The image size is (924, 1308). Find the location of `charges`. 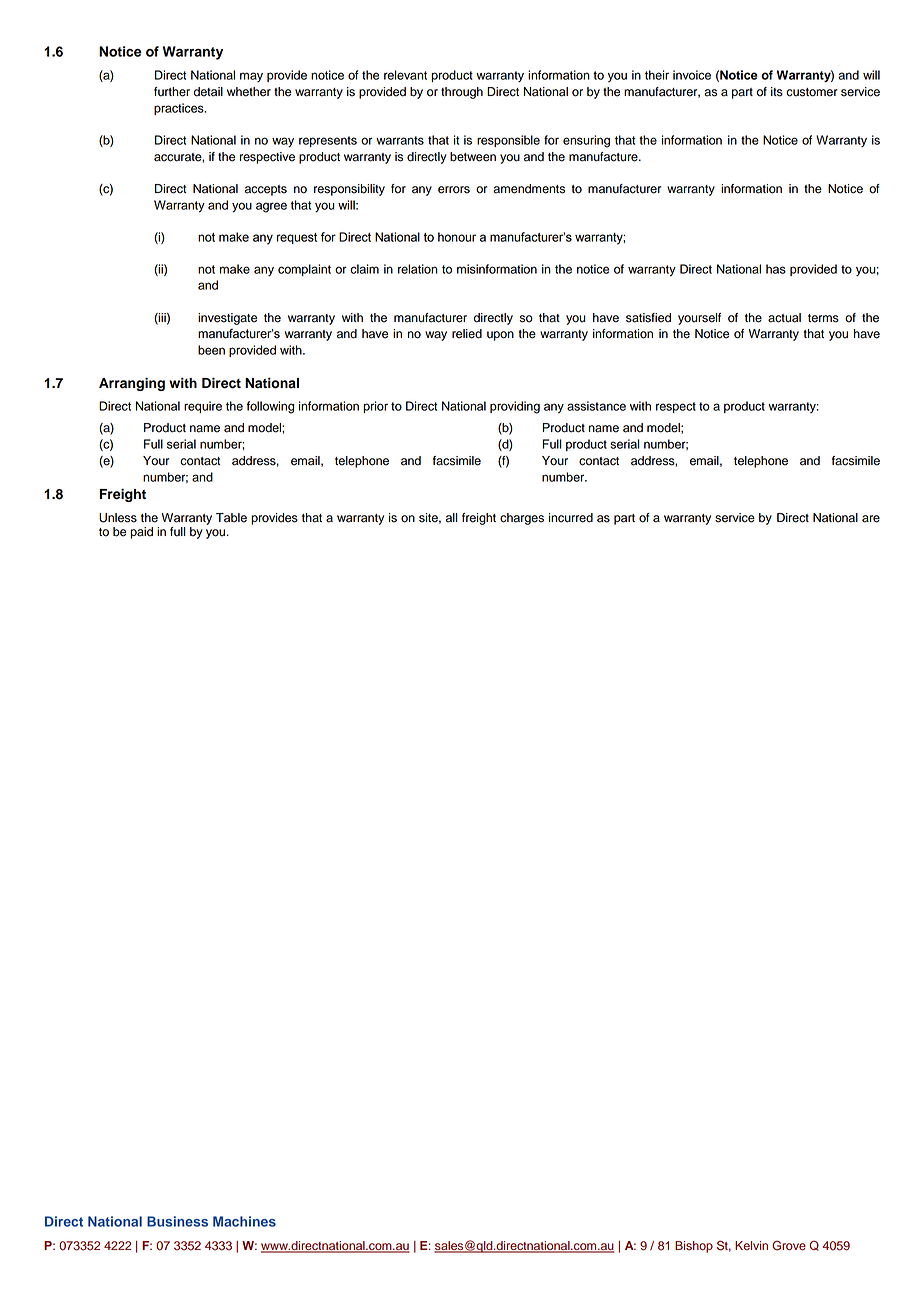

charges is located at coordinates (522, 519).
